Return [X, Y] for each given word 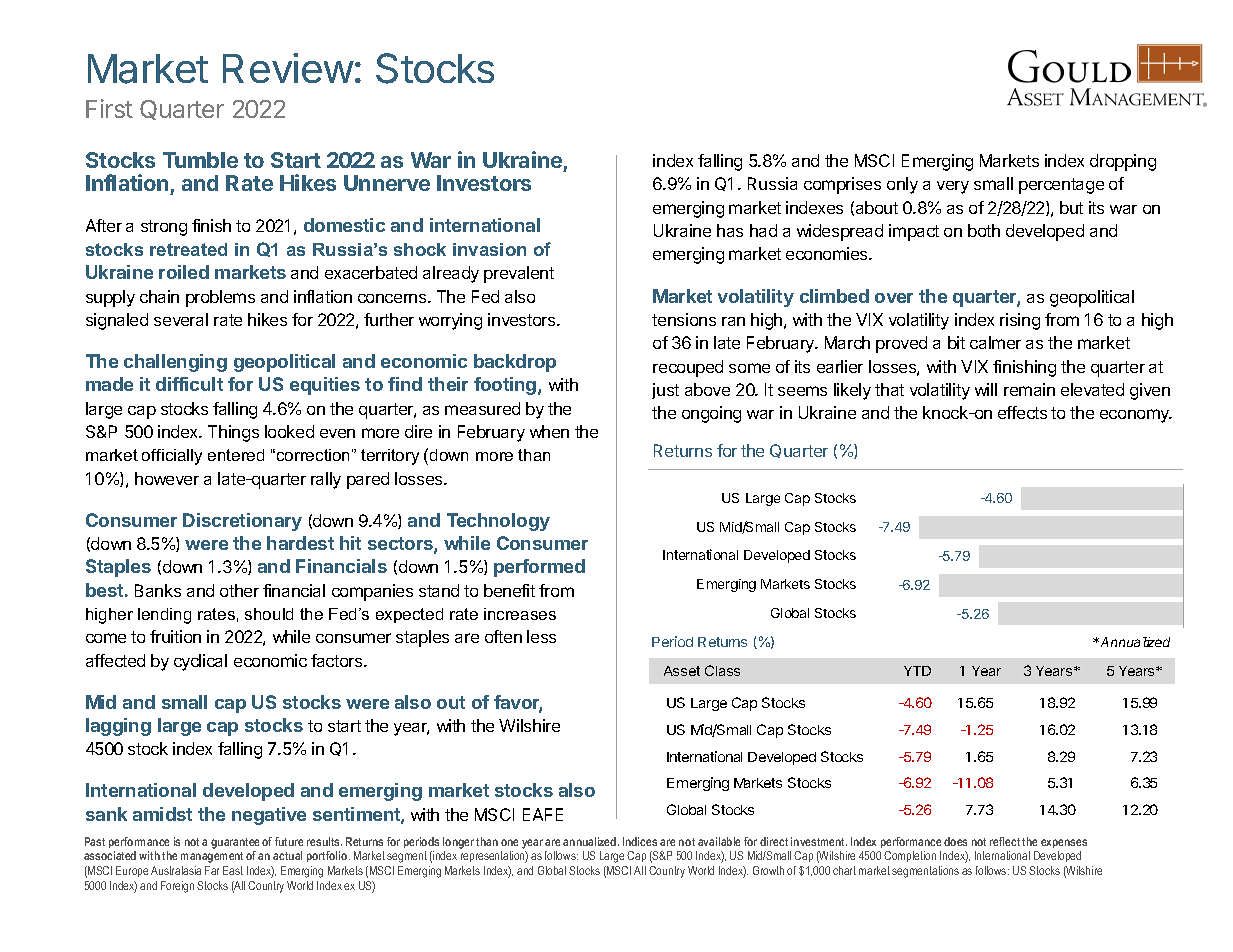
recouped [688, 368]
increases [520, 614]
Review [288, 68]
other [239, 590]
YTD [917, 671]
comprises [842, 185]
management [212, 857]
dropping [1123, 162]
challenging [175, 363]
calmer [995, 342]
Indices [640, 841]
